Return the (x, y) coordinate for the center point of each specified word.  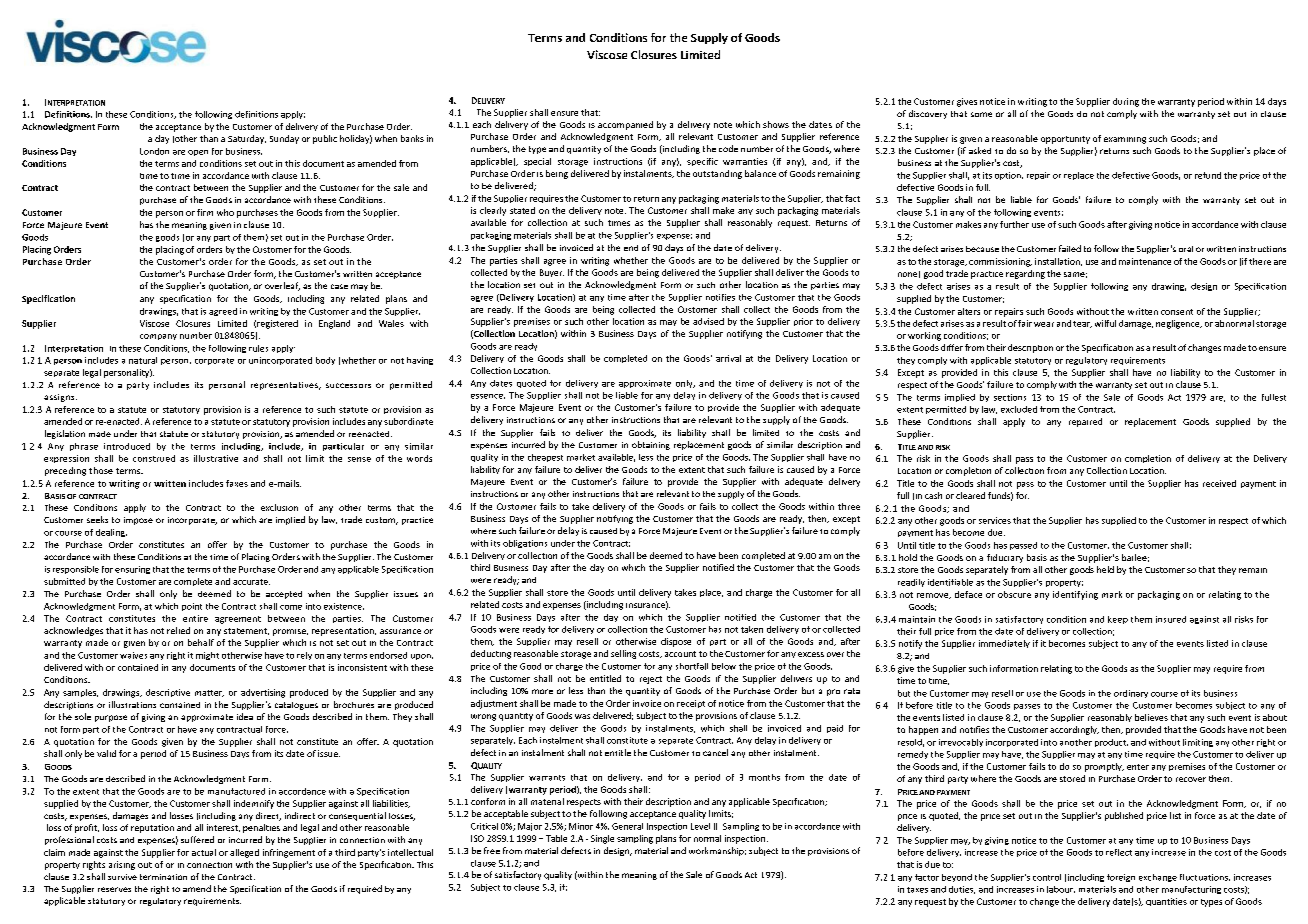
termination (163, 877)
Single (602, 839)
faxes (237, 483)
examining (1125, 140)
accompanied (625, 125)
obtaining (651, 445)
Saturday (247, 139)
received (1219, 483)
